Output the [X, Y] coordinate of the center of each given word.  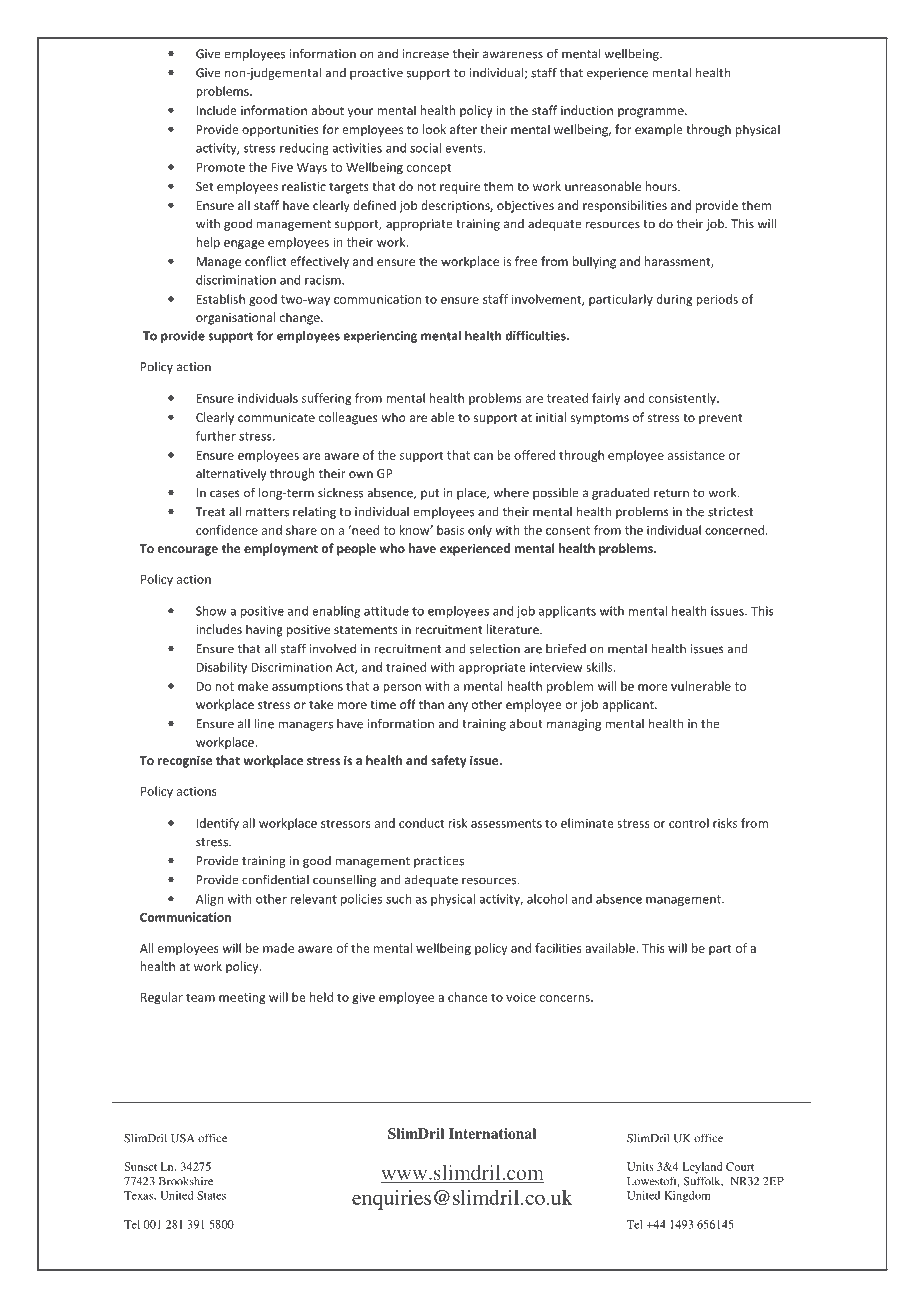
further [216, 436]
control [689, 823]
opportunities [280, 131]
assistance [696, 455]
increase [426, 54]
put [430, 494]
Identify [218, 824]
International [492, 1133]
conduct [421, 823]
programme [652, 113]
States [211, 1195]
